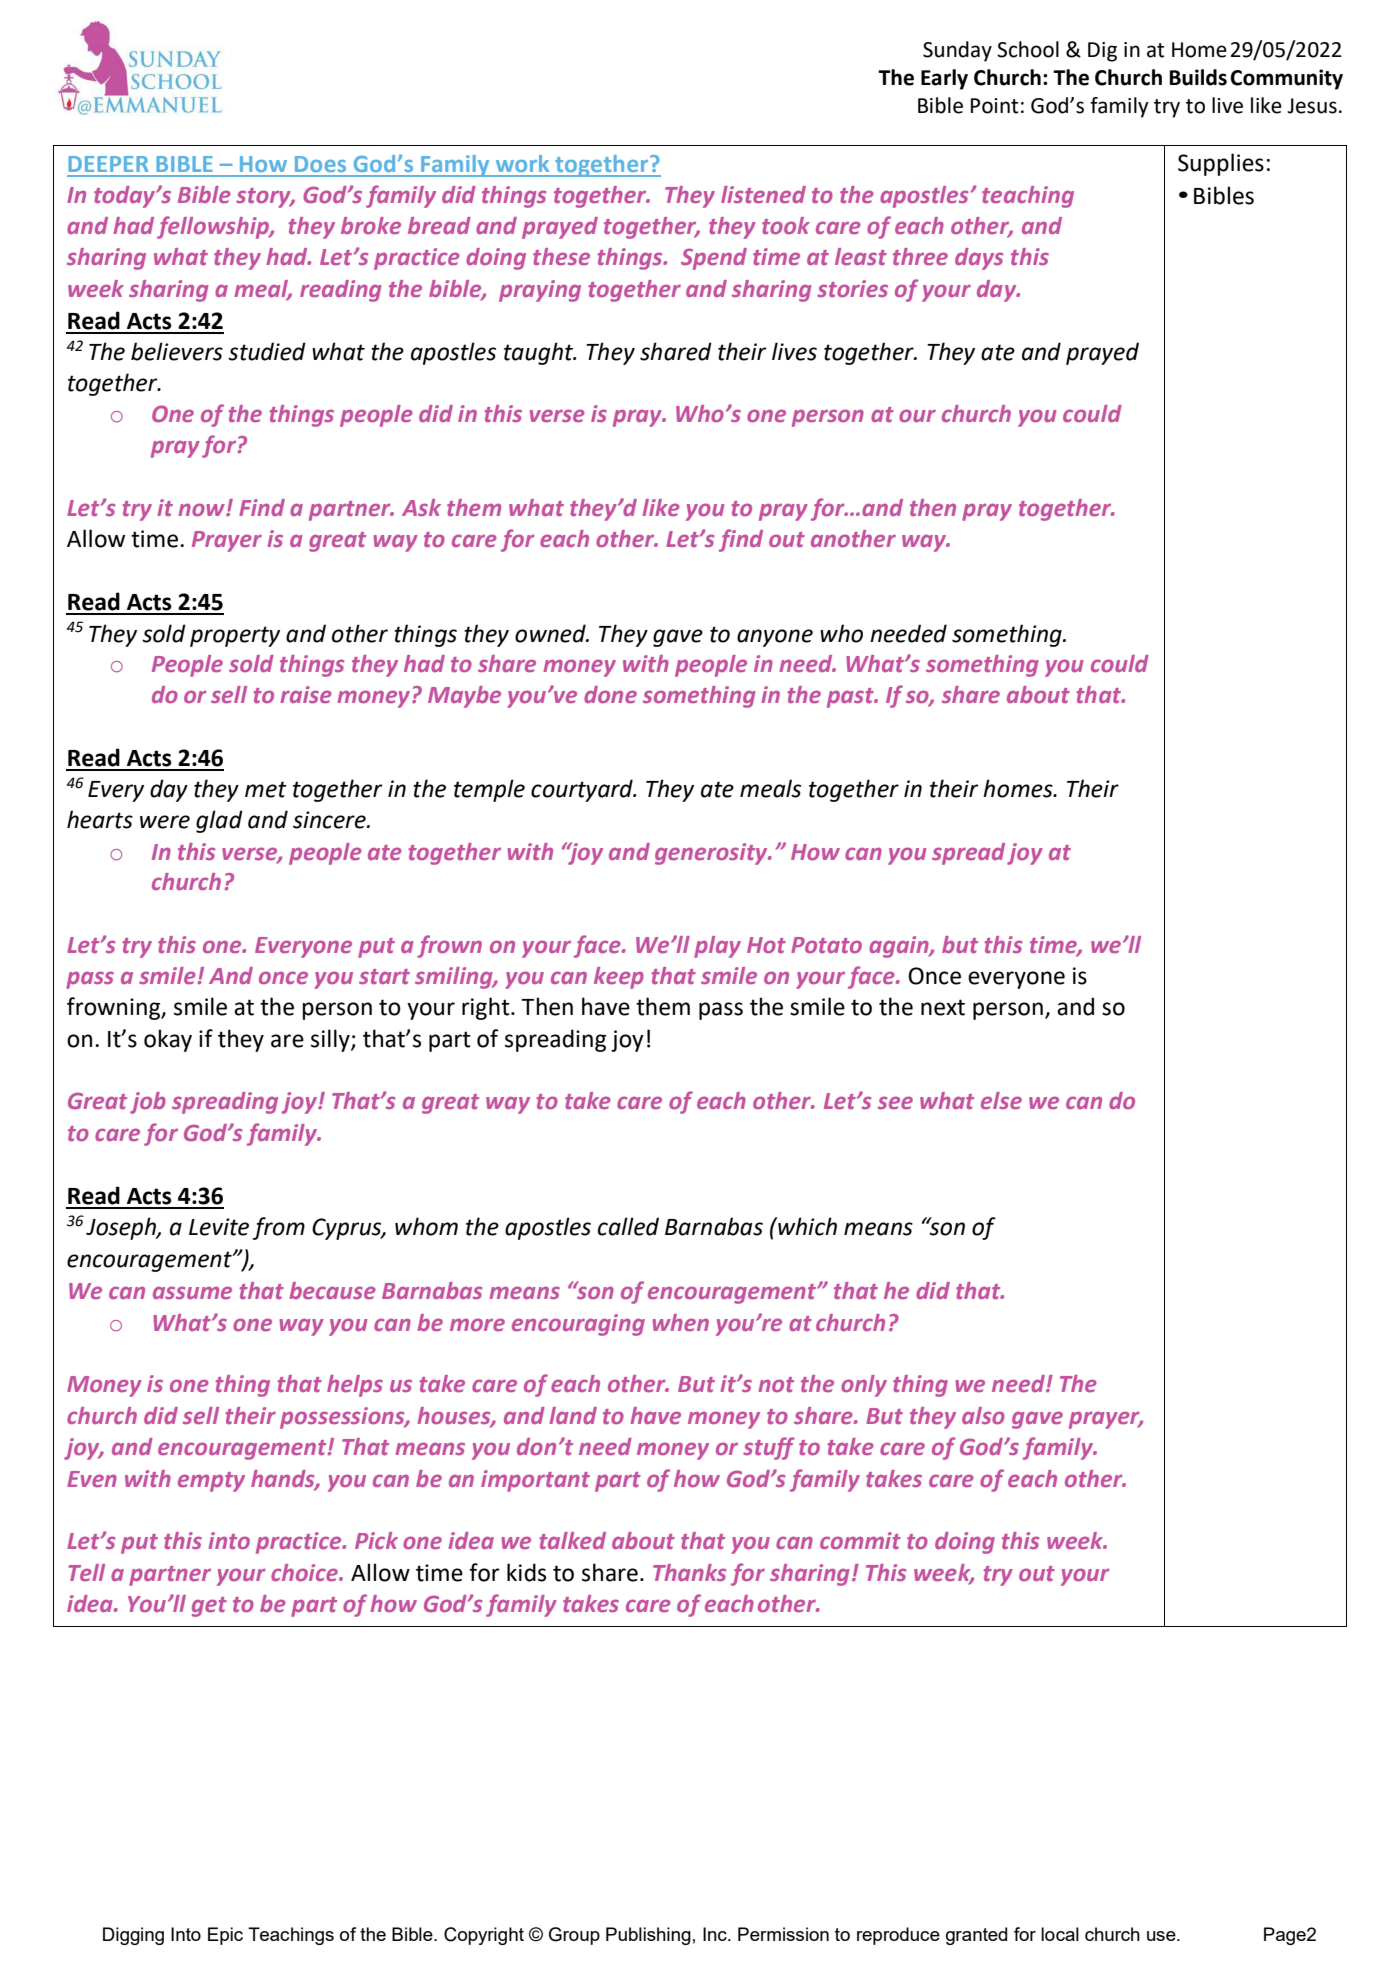 The width and height of the document is (1393, 1969). What do you see at coordinates (1221, 164) in the document?
I see `Supplies` at bounding box center [1221, 164].
